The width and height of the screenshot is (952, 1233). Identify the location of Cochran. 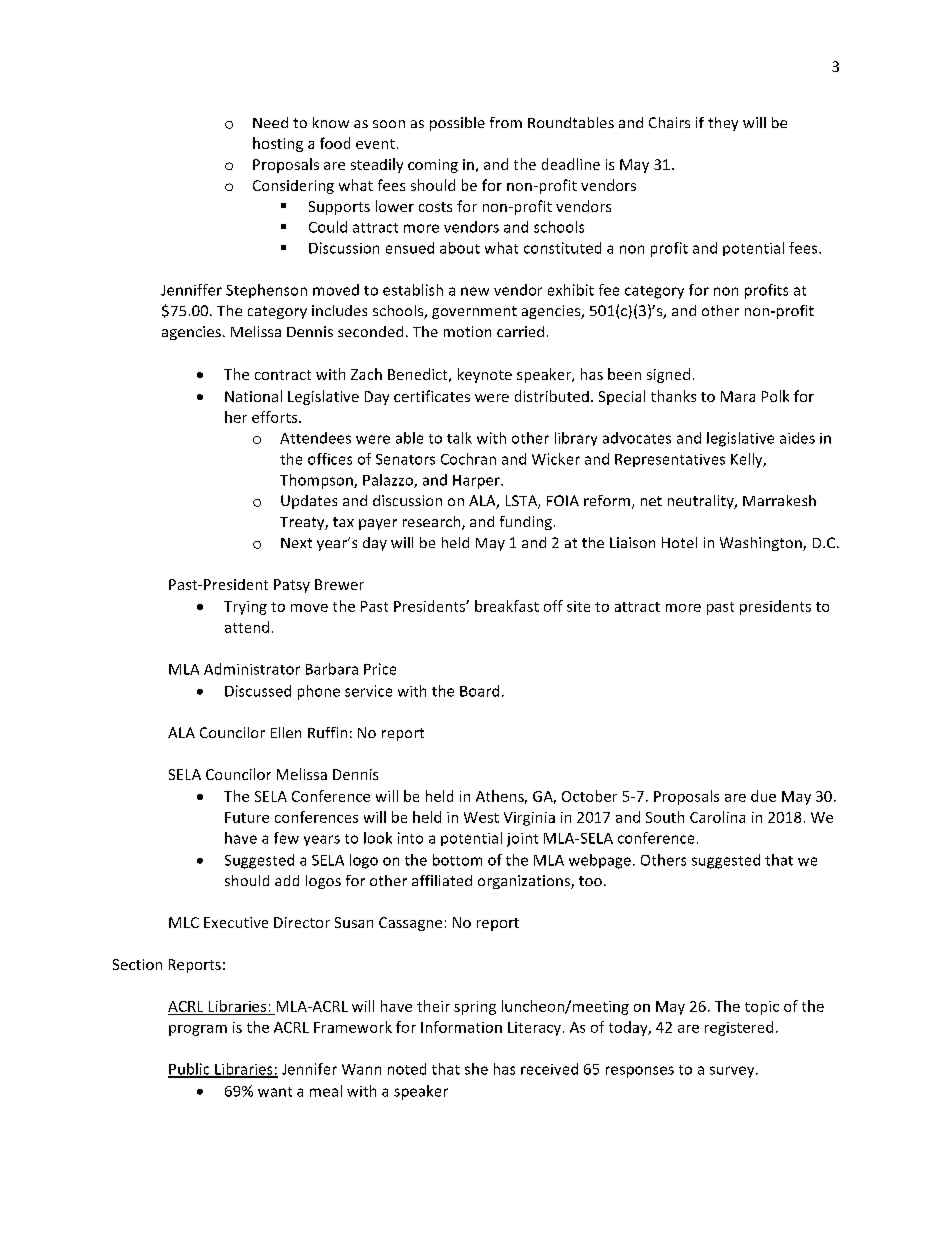
(468, 459).
